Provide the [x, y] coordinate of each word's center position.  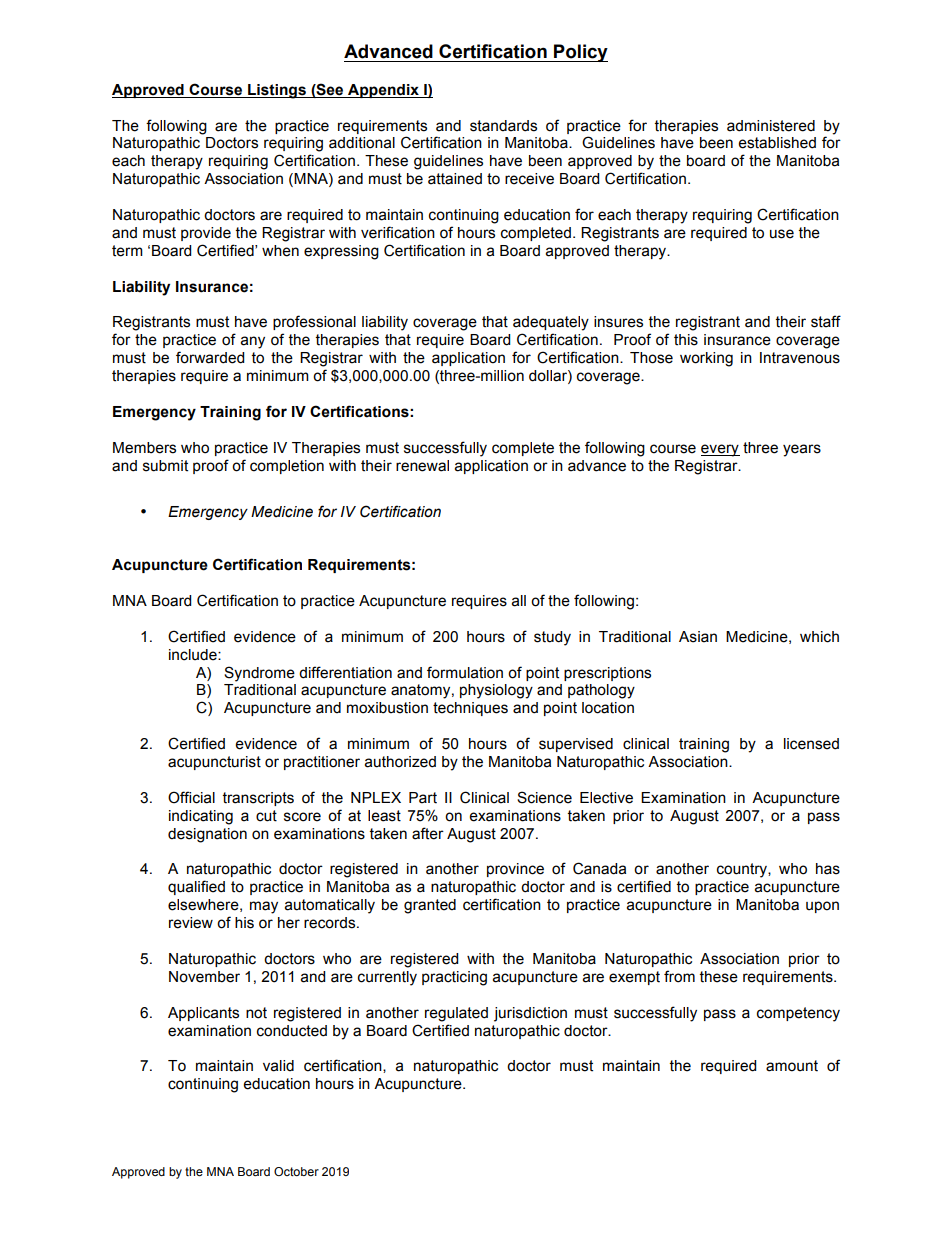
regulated [456, 1014]
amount [792, 1066]
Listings [277, 91]
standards [503, 126]
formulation [465, 672]
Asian [698, 637]
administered [771, 126]
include [194, 655]
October [296, 1171]
